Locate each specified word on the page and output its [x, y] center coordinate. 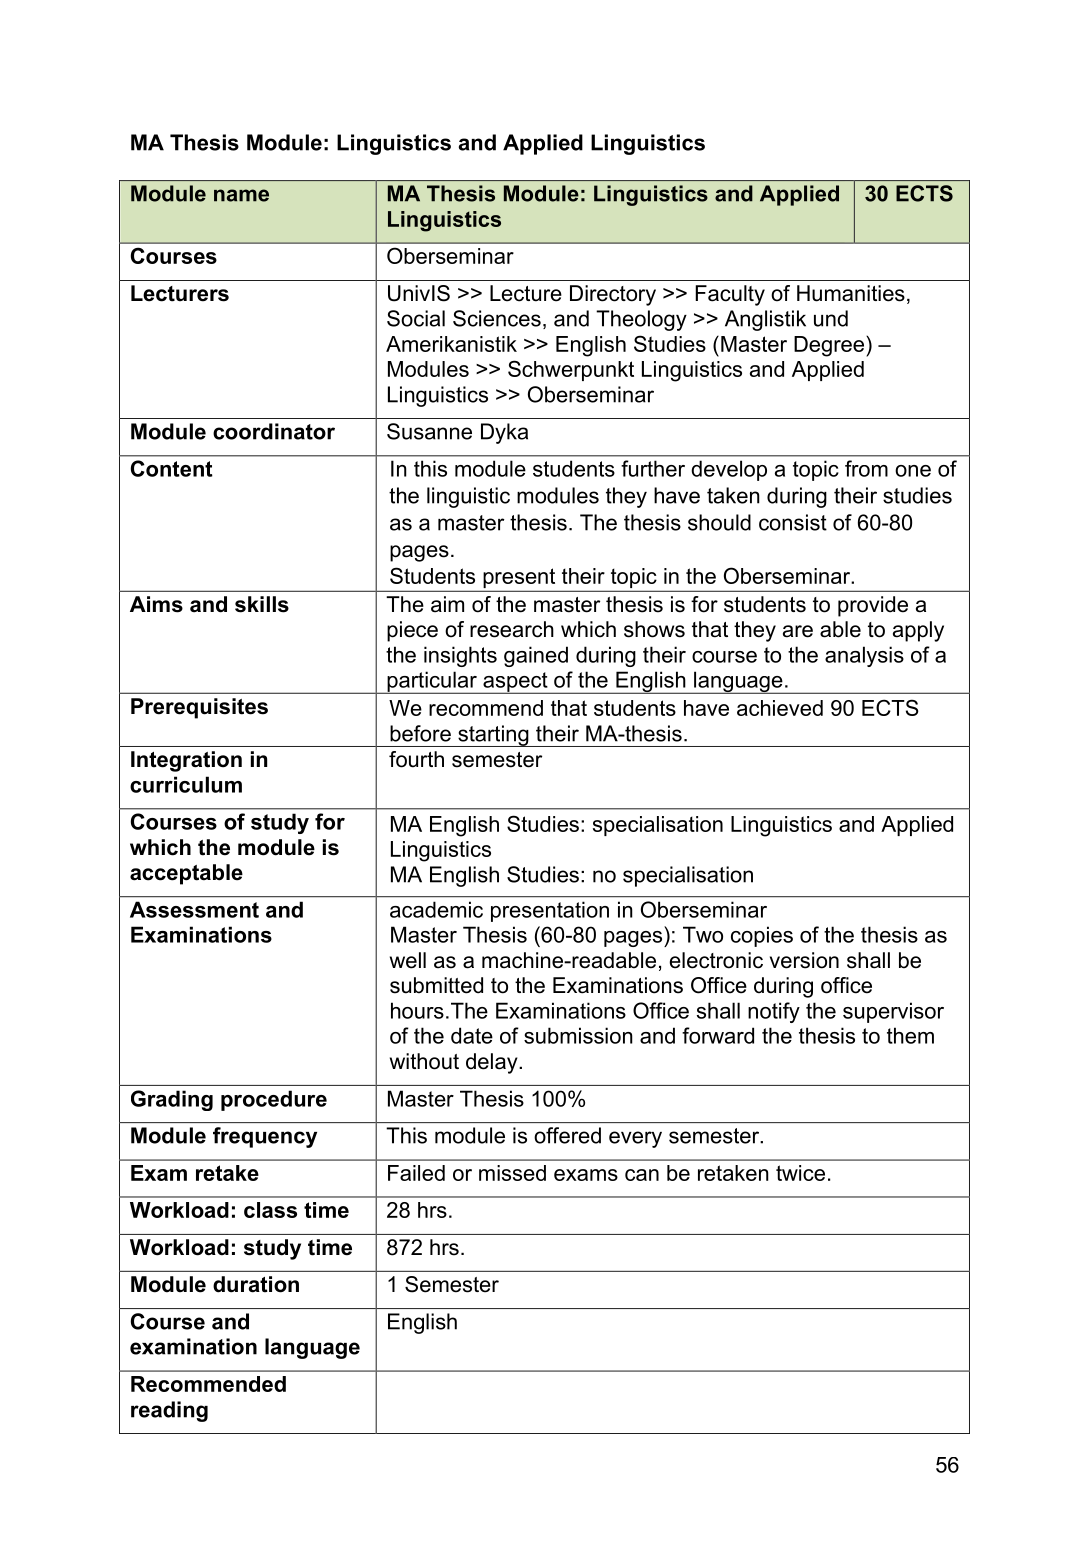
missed [512, 1173]
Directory [613, 295]
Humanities [851, 293]
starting [493, 736]
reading [169, 1411]
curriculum [186, 784]
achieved [780, 708]
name [241, 195]
